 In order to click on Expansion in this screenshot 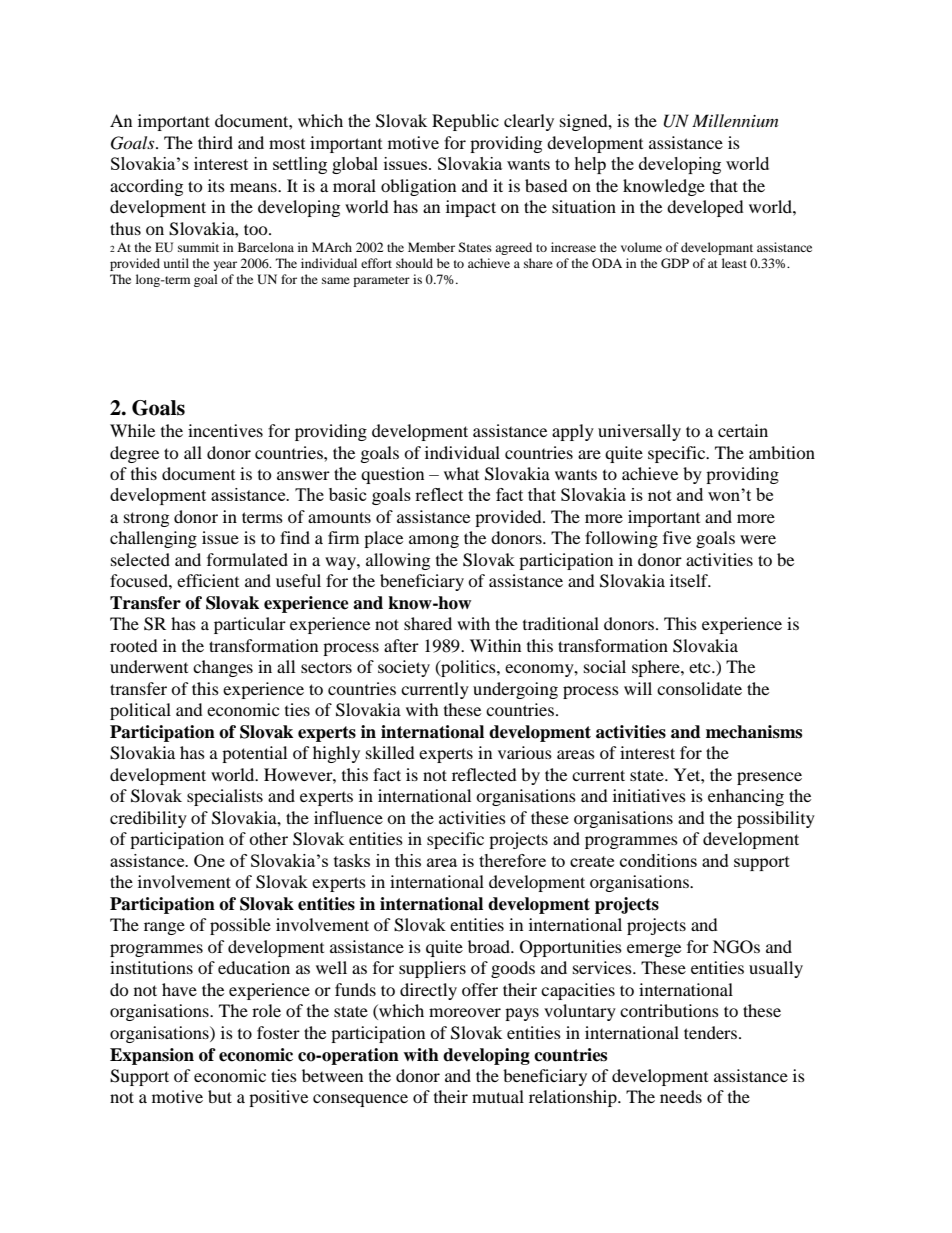, I will do `click(152, 1056)`.
